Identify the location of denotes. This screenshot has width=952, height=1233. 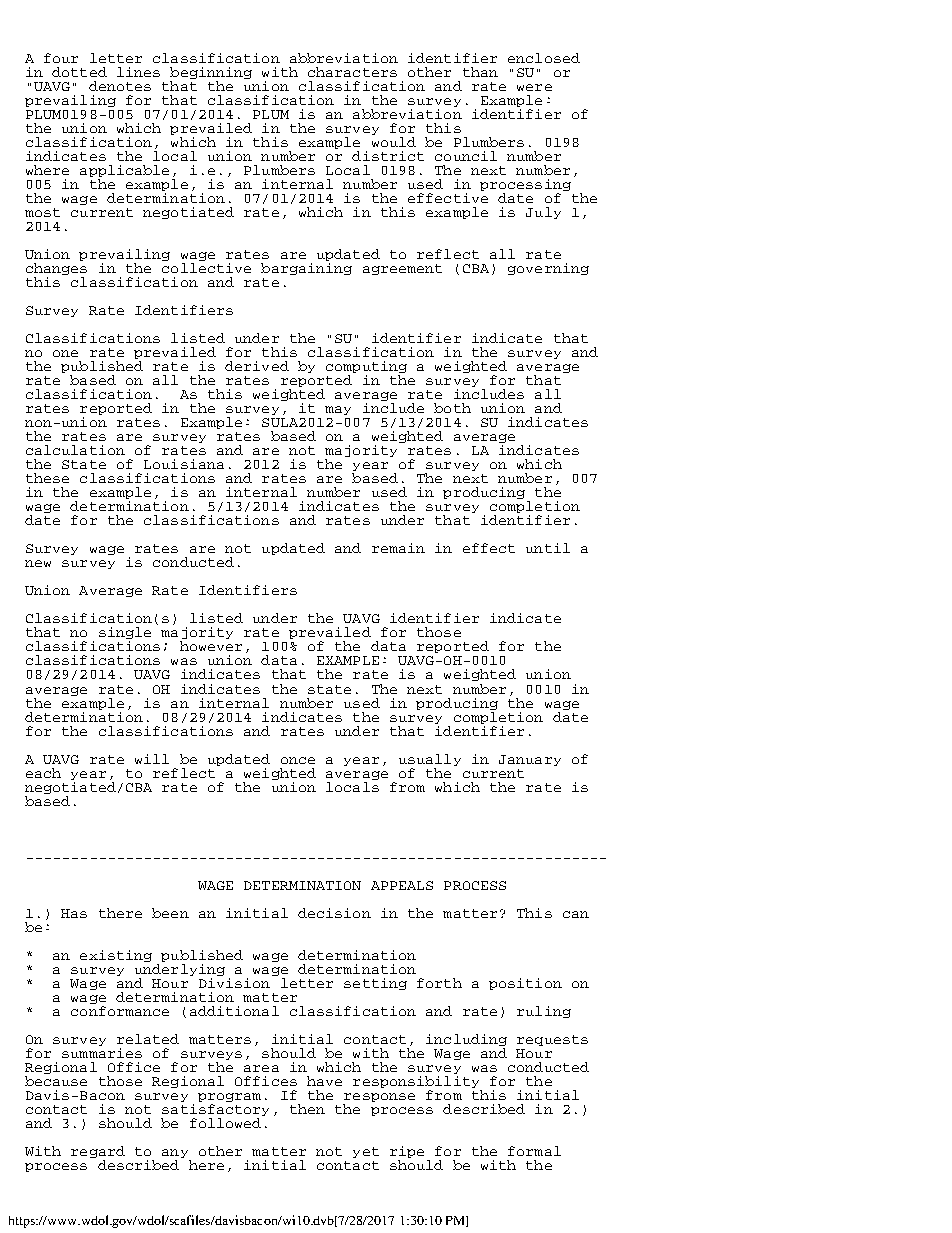
(120, 86).
